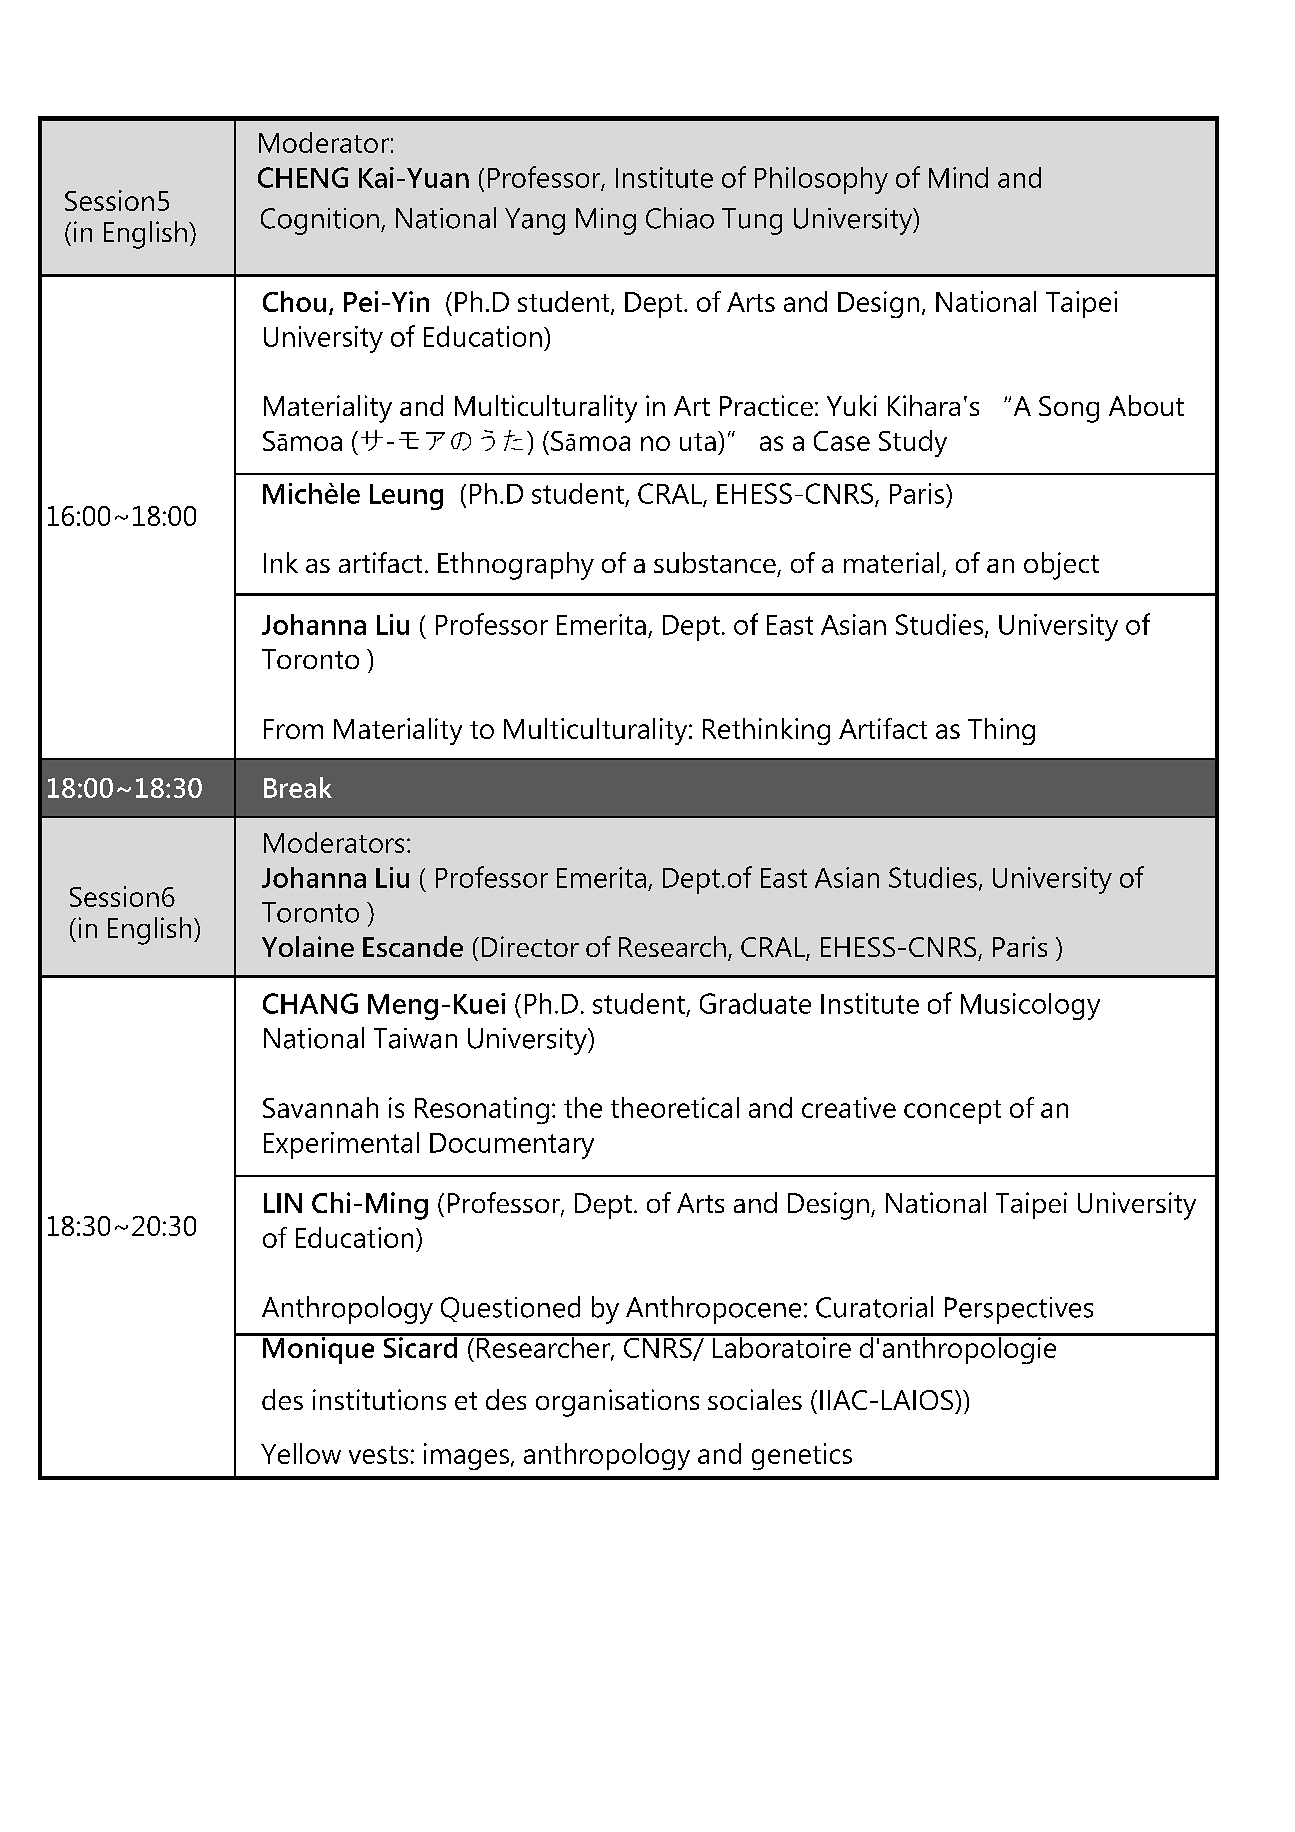 This screenshot has height=1832, width=1295. Describe the element at coordinates (415, 1038) in the screenshot. I see `Taiwan` at that location.
